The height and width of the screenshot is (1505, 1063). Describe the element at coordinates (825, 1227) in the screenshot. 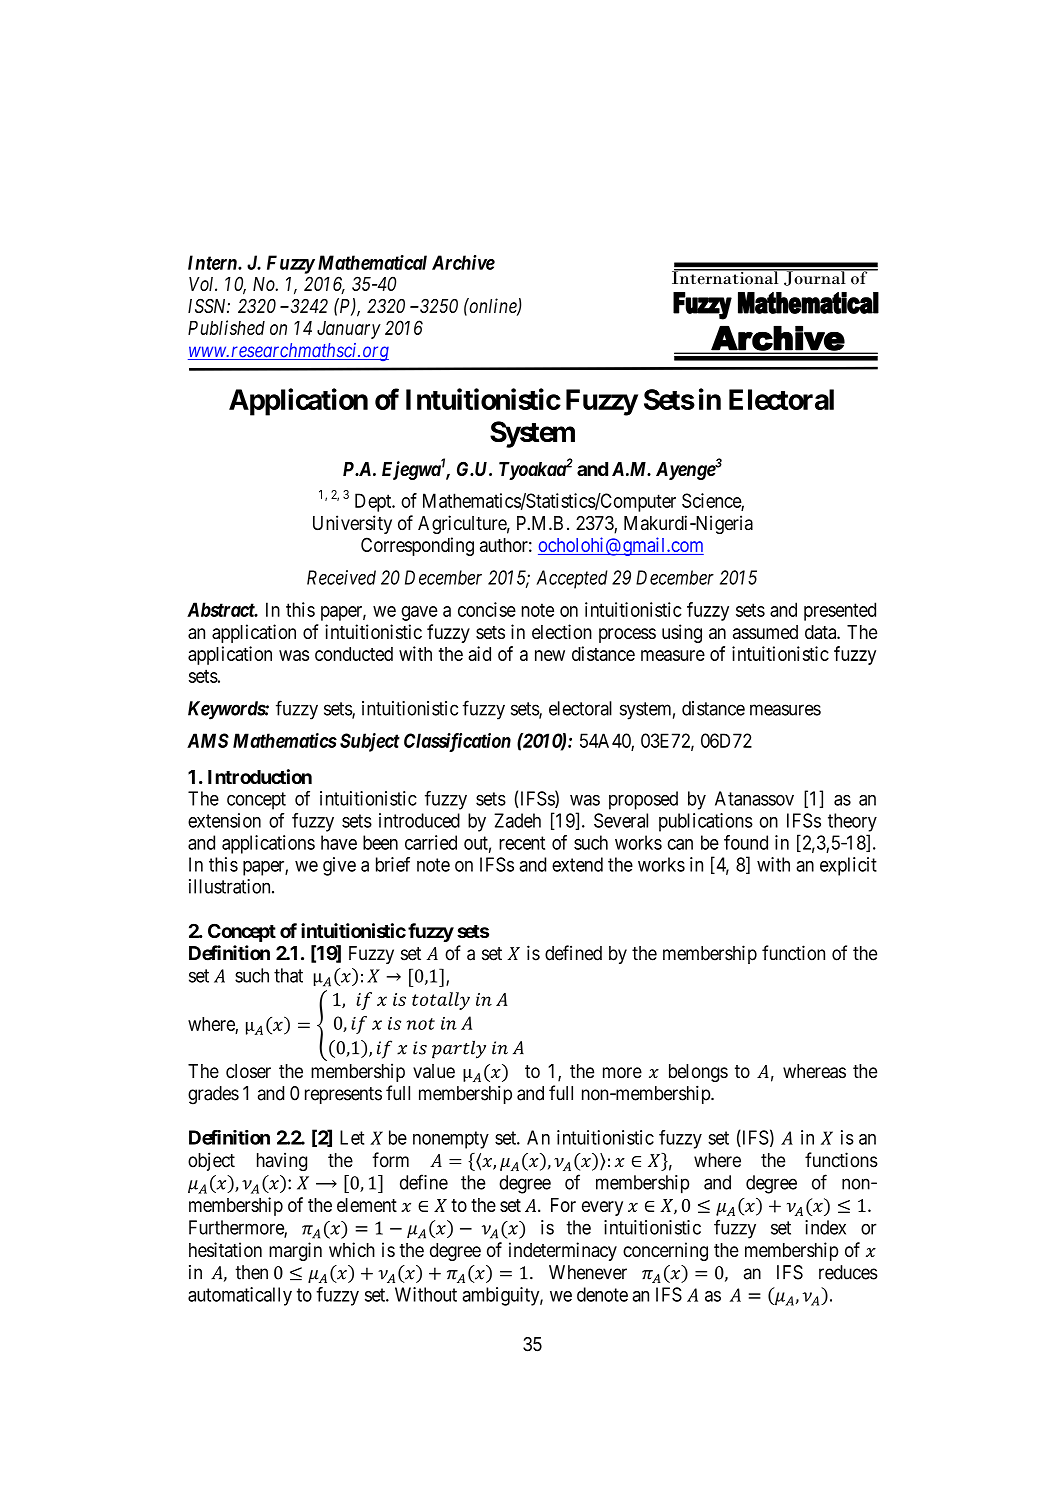

I see `index` at that location.
